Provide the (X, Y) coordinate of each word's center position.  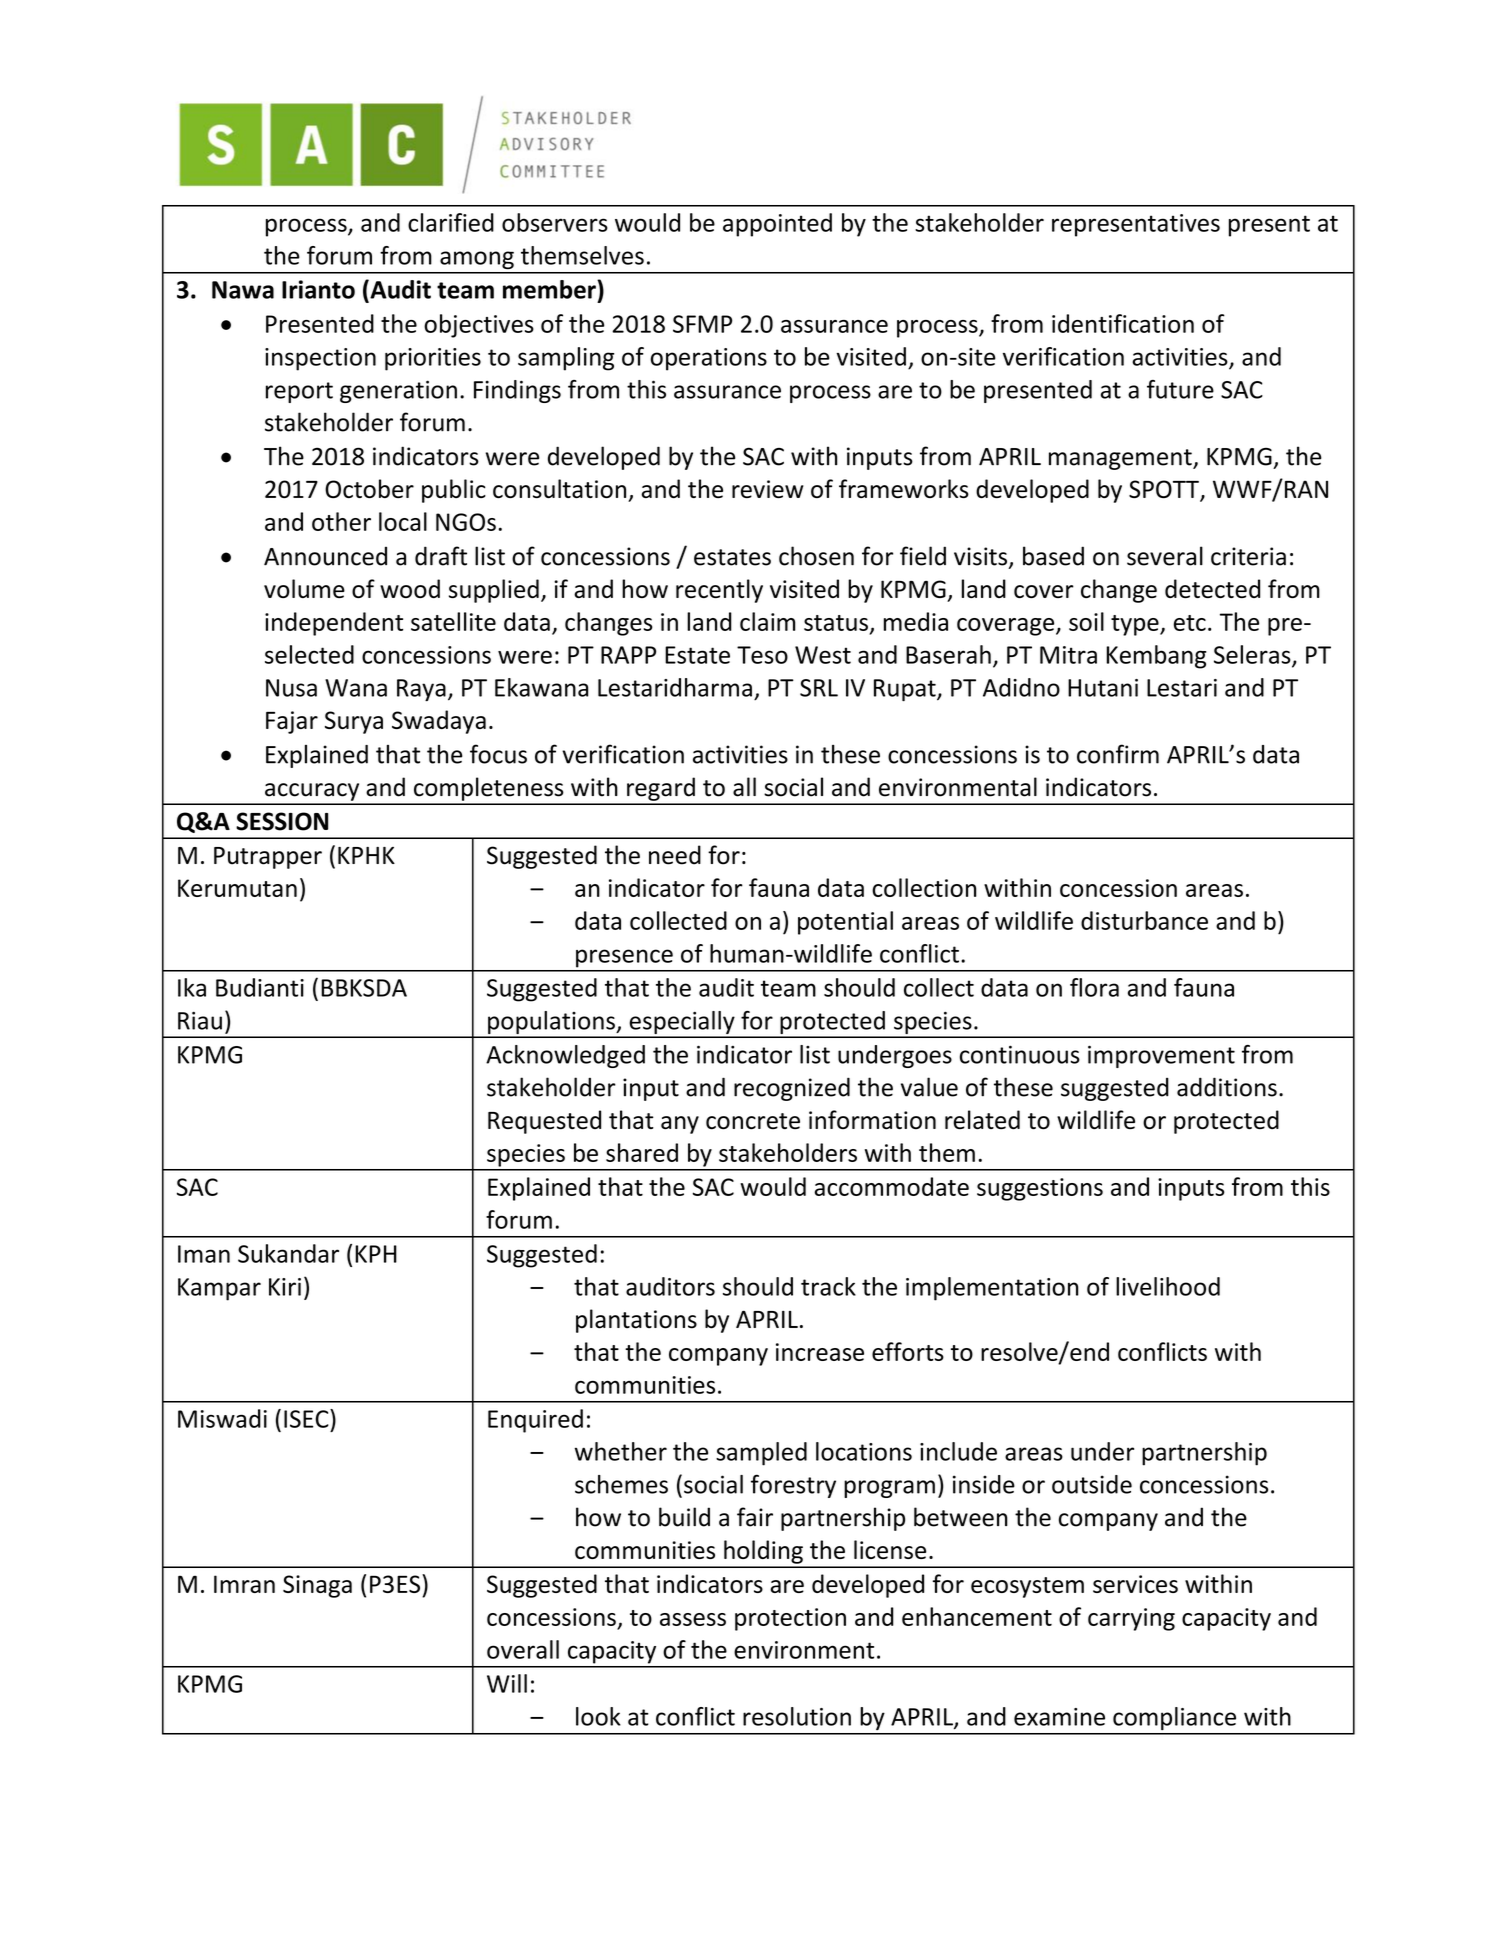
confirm (1118, 754)
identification (1123, 323)
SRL (819, 688)
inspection (320, 359)
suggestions (1040, 1189)
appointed (777, 225)
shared (642, 1152)
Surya (354, 722)
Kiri (285, 1287)
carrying (1131, 1619)
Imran (244, 1584)
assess (693, 1619)
